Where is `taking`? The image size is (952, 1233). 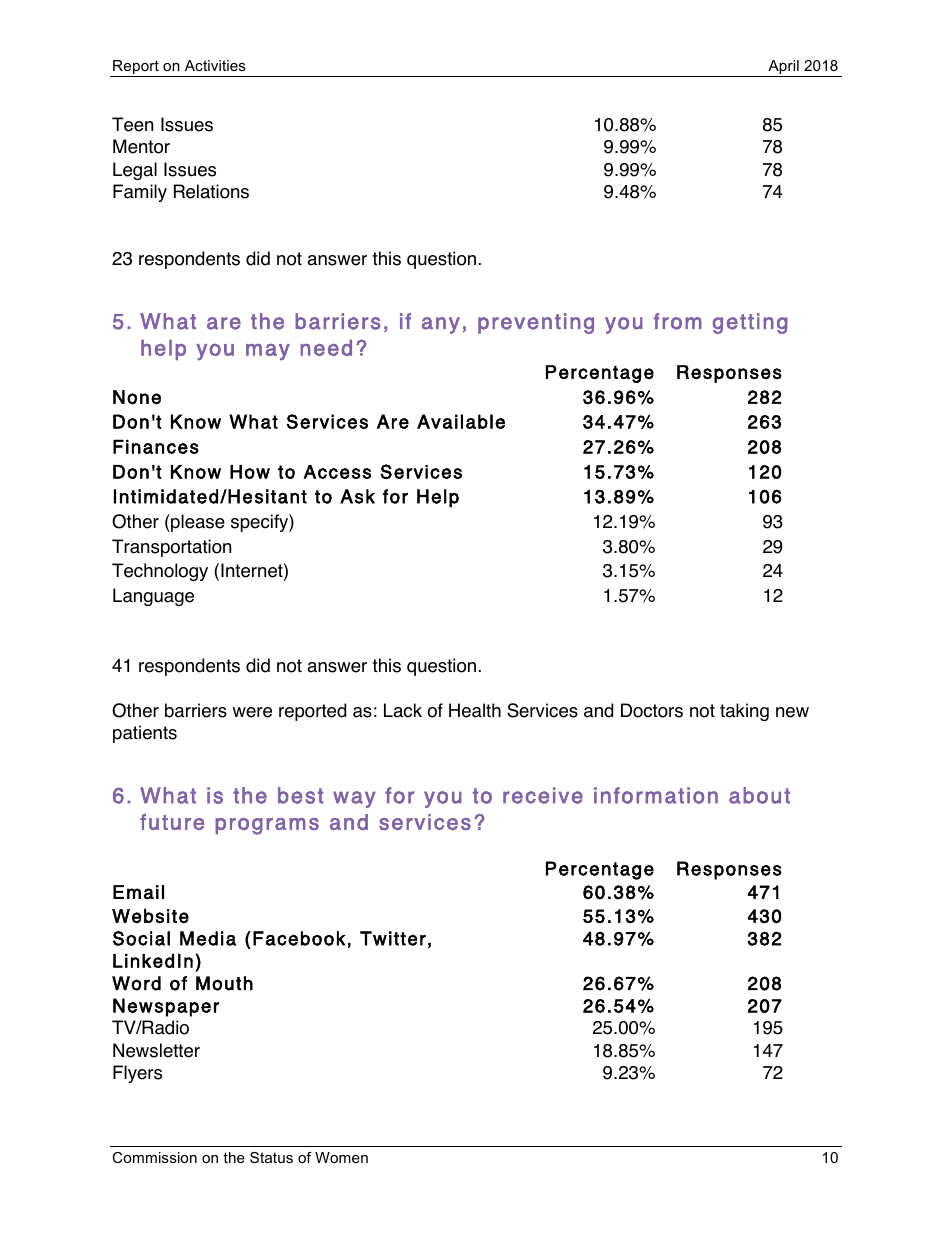
taking is located at coordinates (744, 712).
